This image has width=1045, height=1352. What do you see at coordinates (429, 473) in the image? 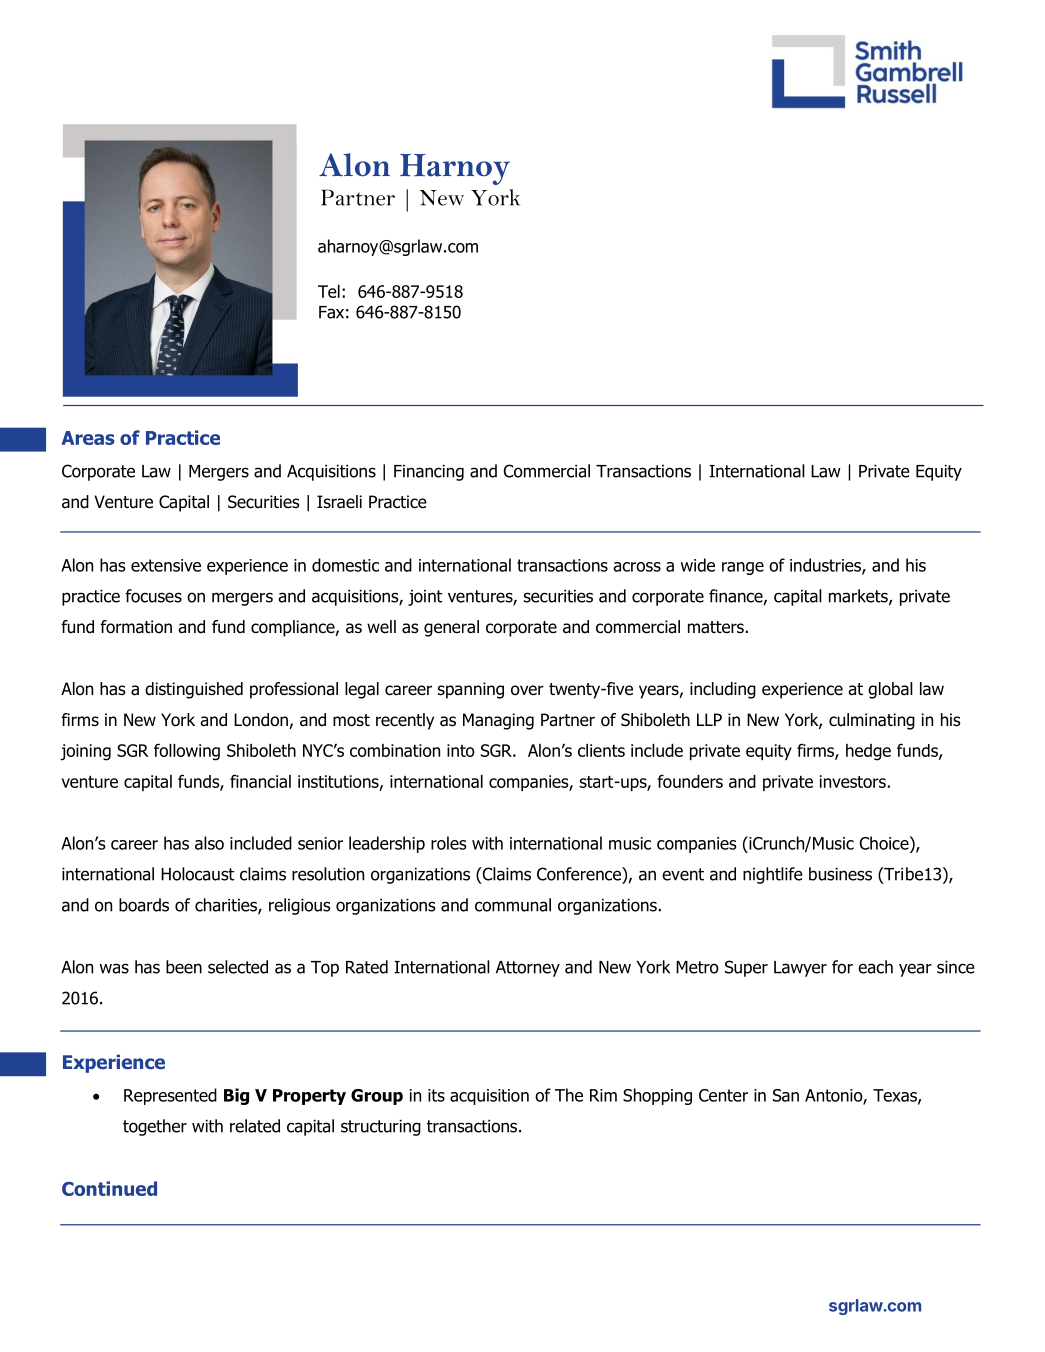
I see `Financing` at bounding box center [429, 473].
